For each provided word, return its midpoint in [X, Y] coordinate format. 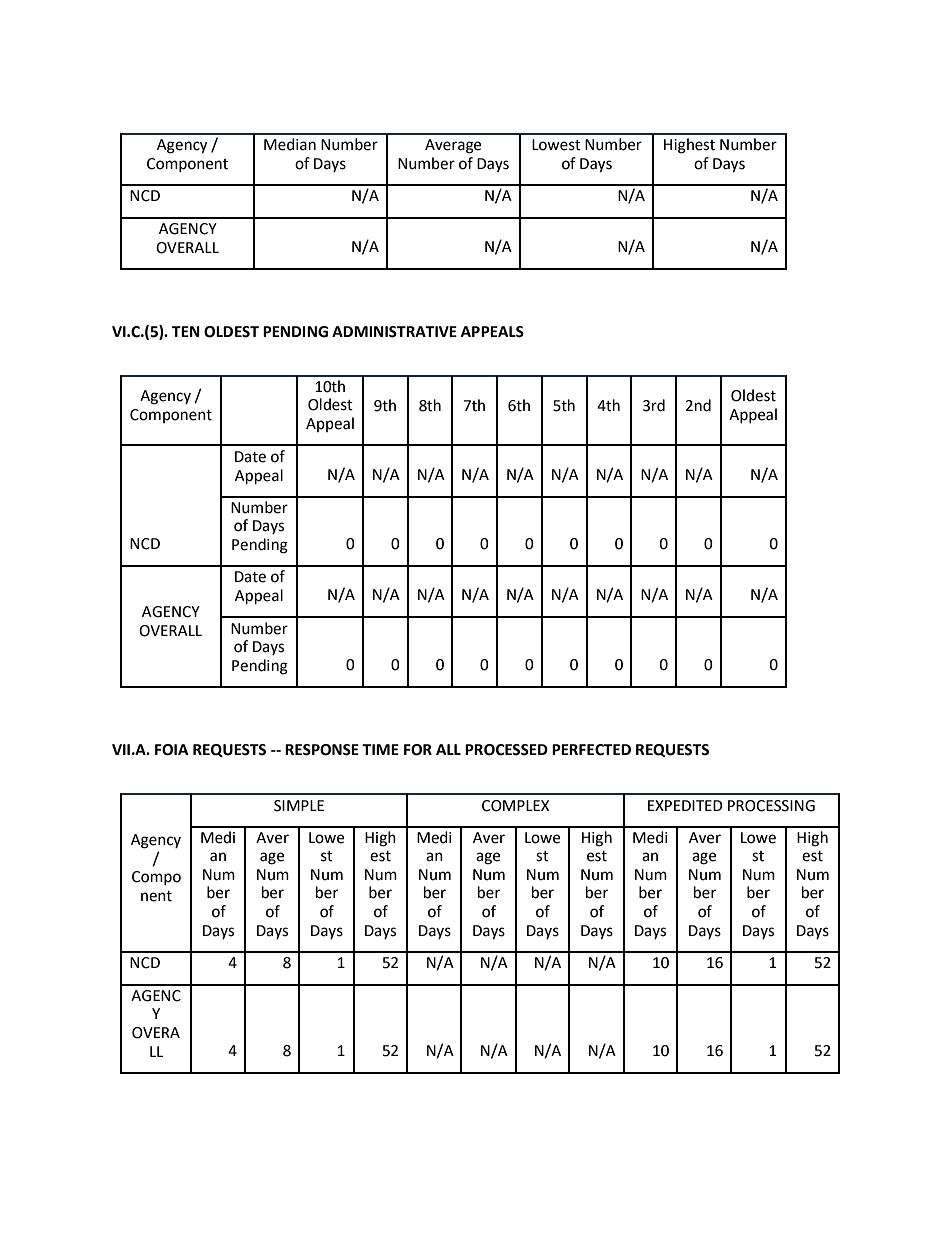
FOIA [172, 750]
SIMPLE [299, 806]
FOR [418, 750]
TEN [186, 331]
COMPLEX [515, 806]
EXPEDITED [685, 805]
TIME [380, 749]
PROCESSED [506, 750]
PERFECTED [591, 750]
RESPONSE [322, 750]
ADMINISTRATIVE [394, 332]
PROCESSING [771, 806]
